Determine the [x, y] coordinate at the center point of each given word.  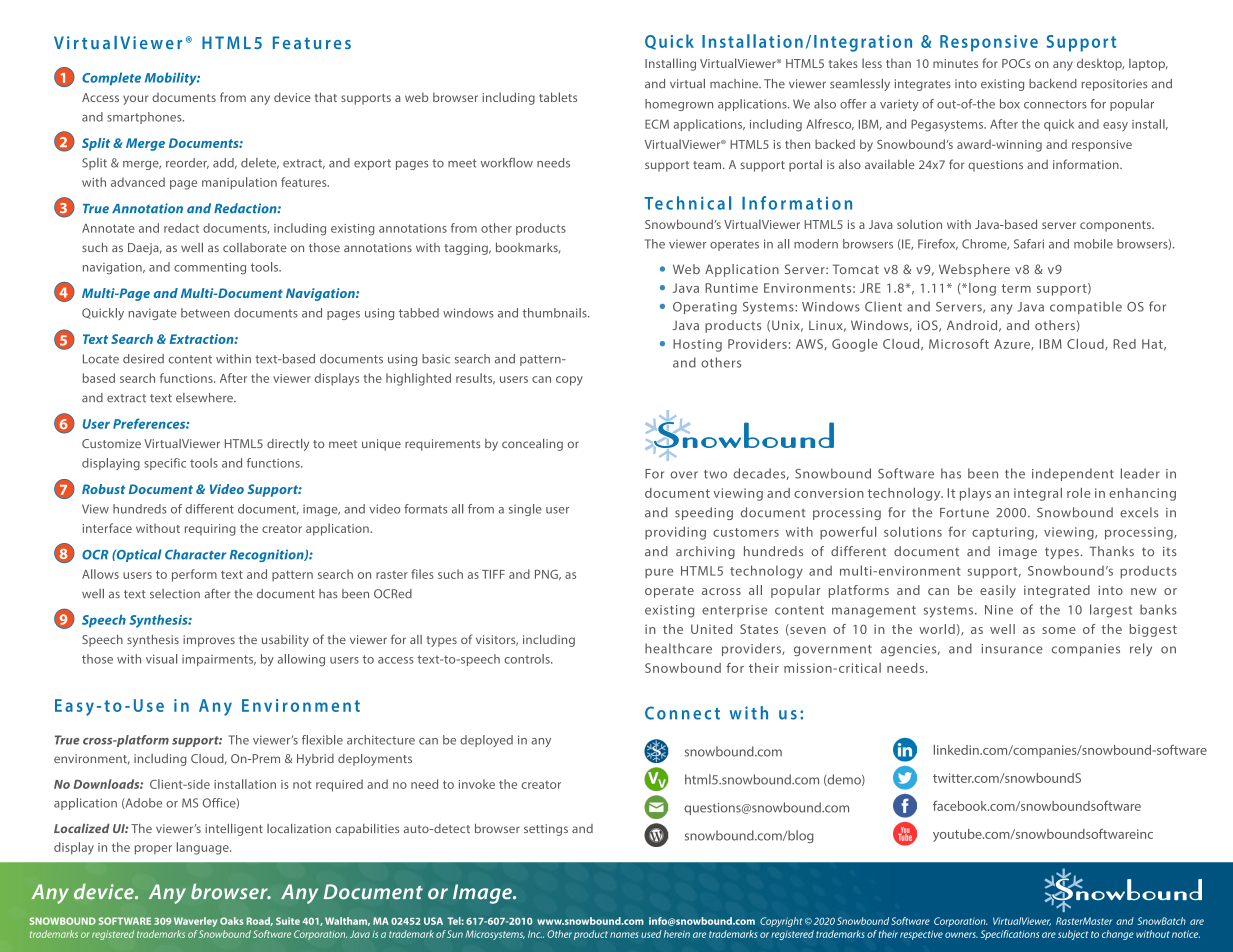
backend [1053, 84]
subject [1073, 935]
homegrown [679, 105]
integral [1038, 494]
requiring [210, 530]
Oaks [231, 921]
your [135, 100]
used [651, 934]
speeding [704, 513]
